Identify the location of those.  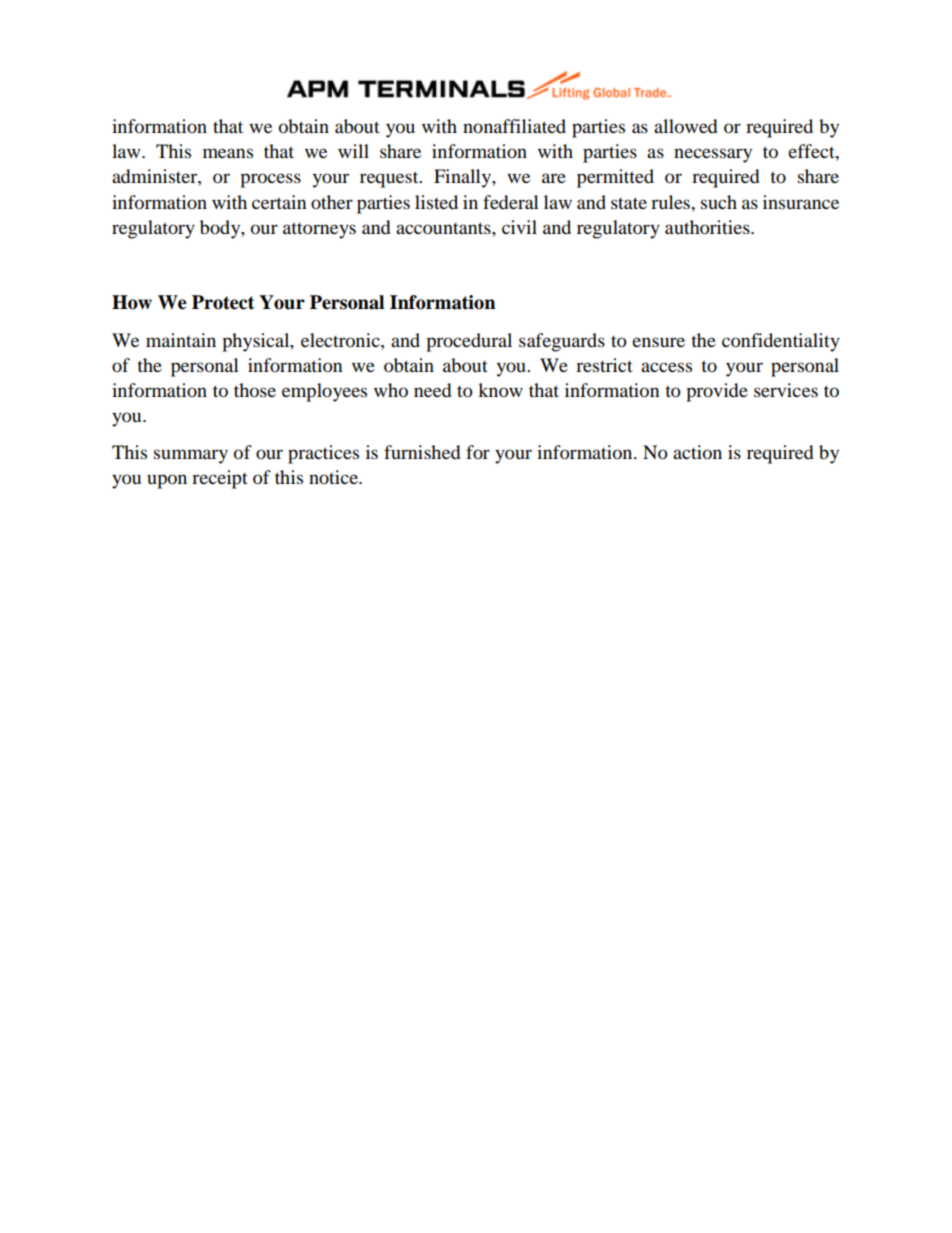
(255, 390).
